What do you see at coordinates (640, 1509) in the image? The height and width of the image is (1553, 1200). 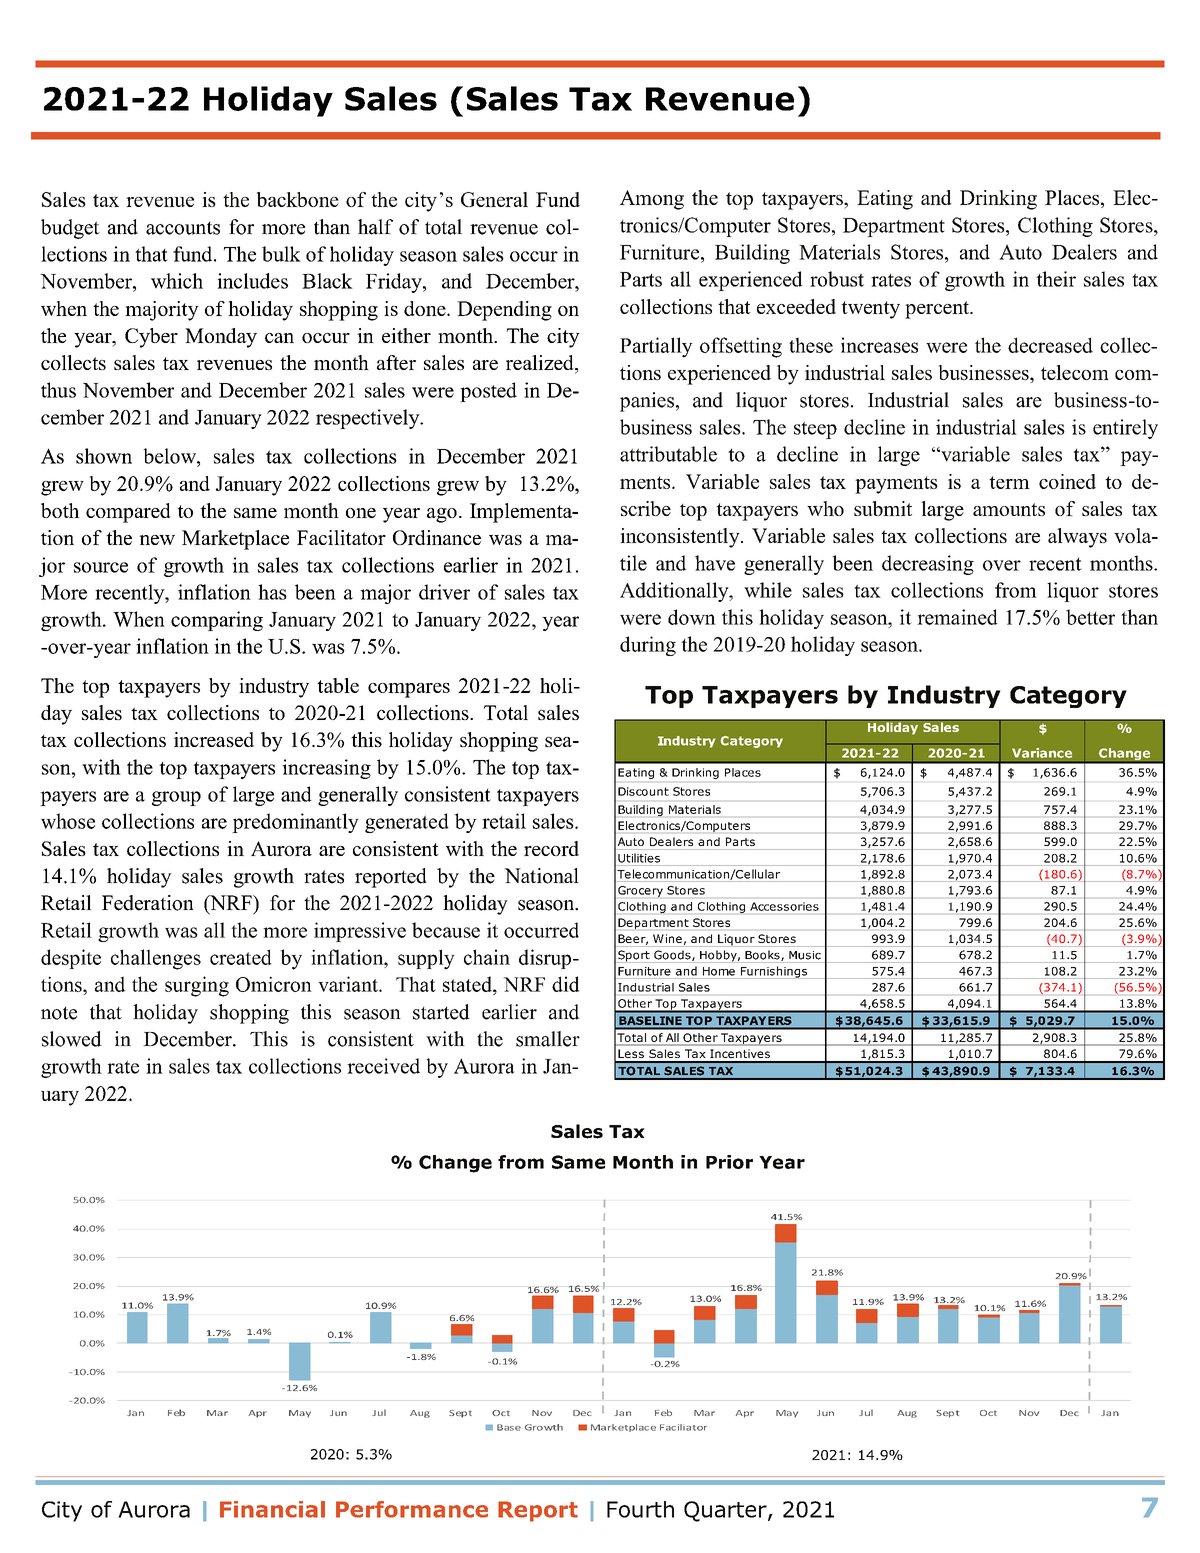 I see `Fourth` at bounding box center [640, 1509].
